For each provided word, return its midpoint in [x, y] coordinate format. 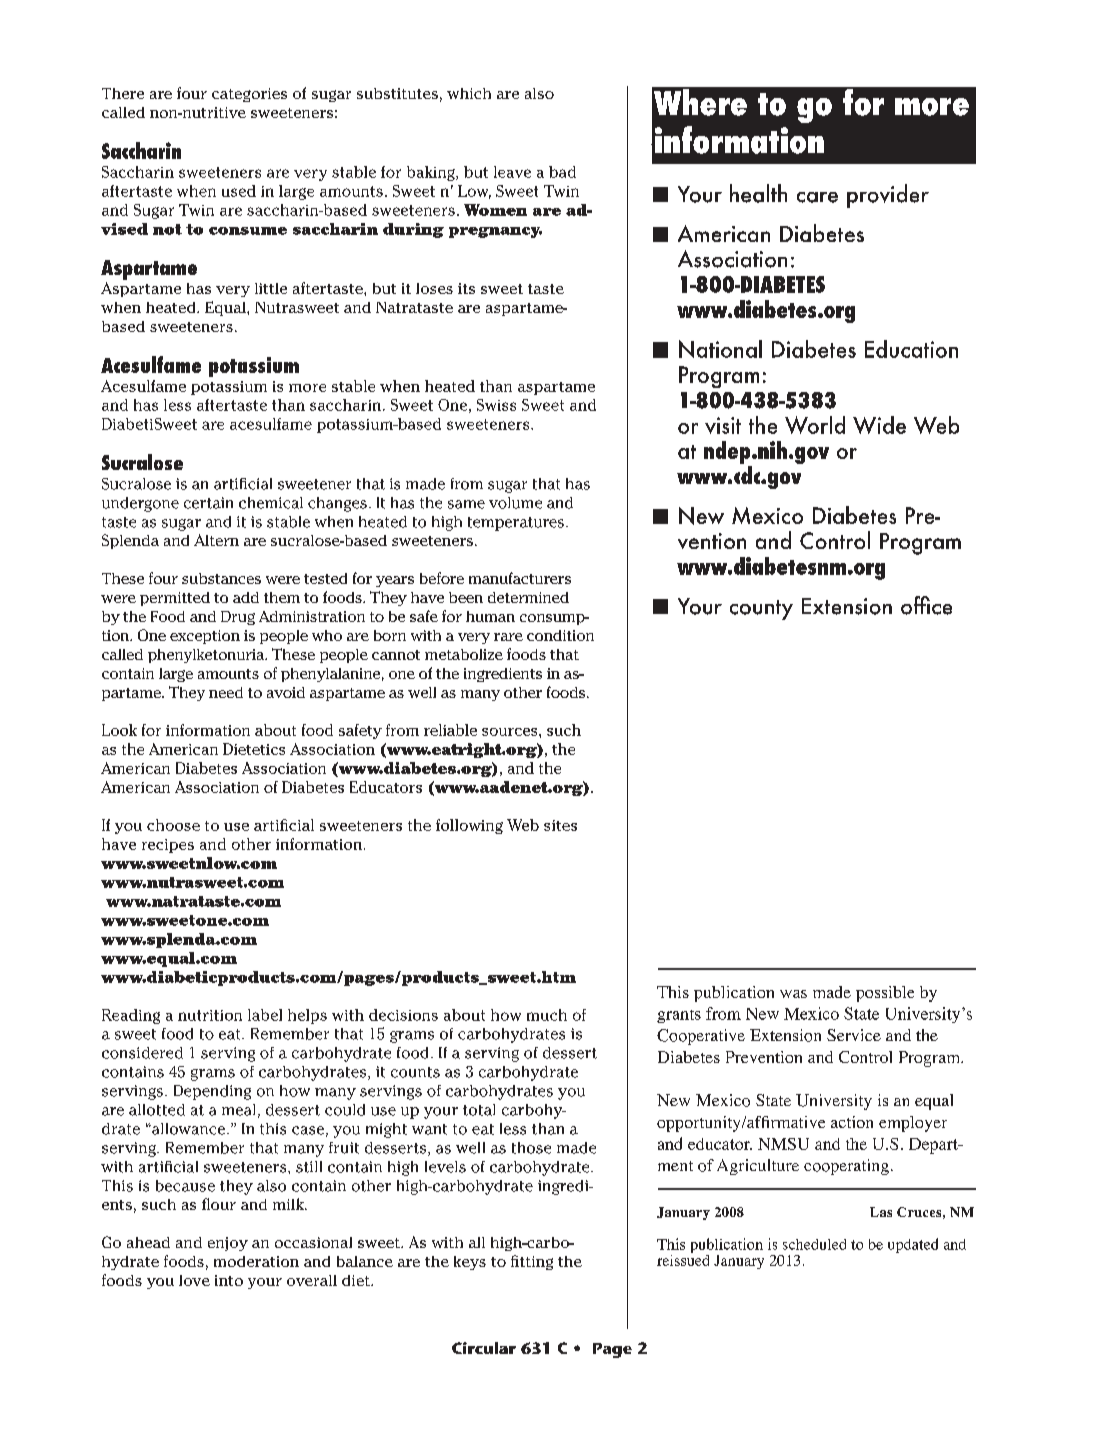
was [793, 994]
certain [208, 503]
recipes [168, 846]
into [229, 1280]
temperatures [516, 524]
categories [249, 95]
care [817, 197]
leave [512, 172]
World [815, 425]
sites [560, 825]
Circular [484, 1348]
